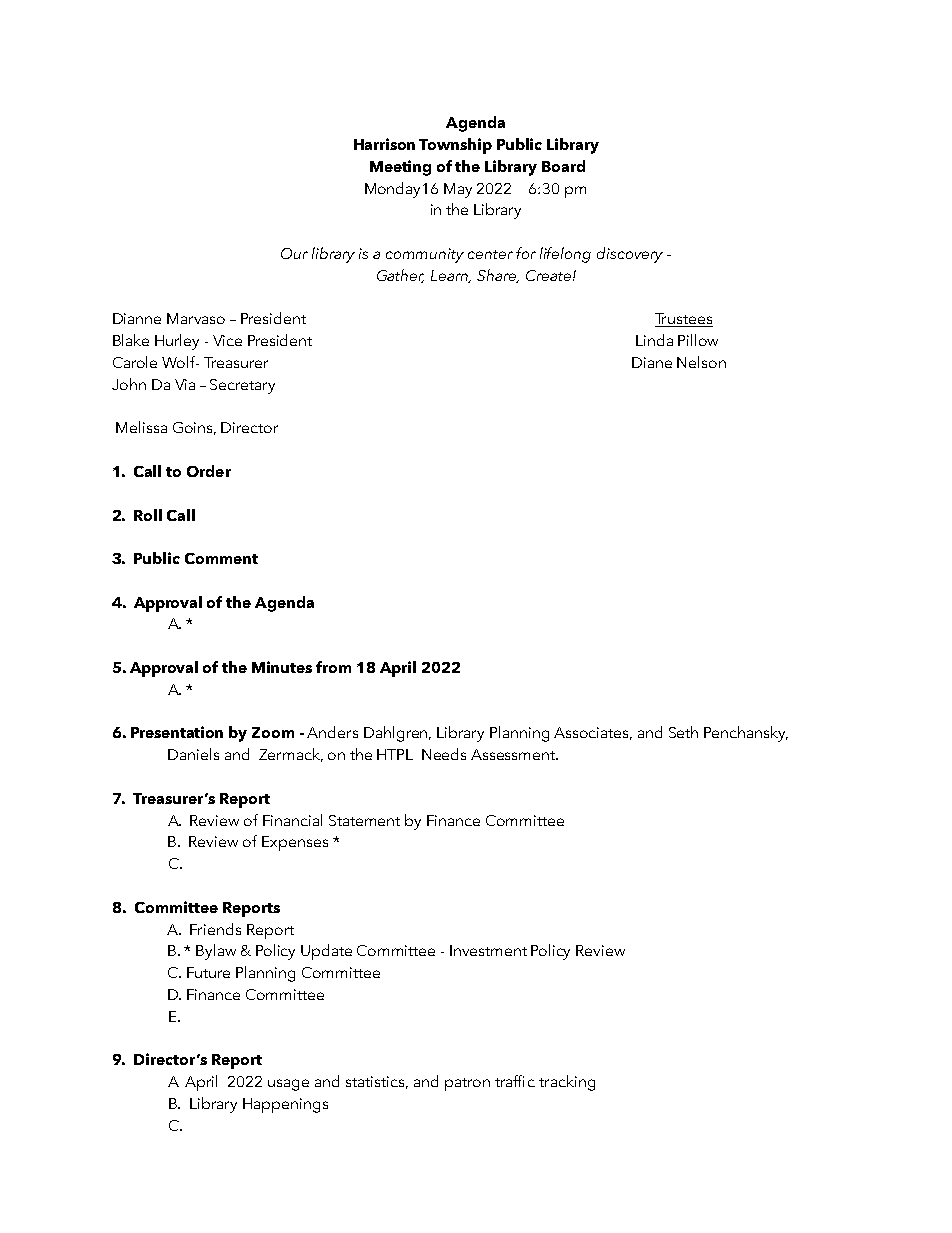  Describe the element at coordinates (288, 1085) in the screenshot. I see `usage` at that location.
